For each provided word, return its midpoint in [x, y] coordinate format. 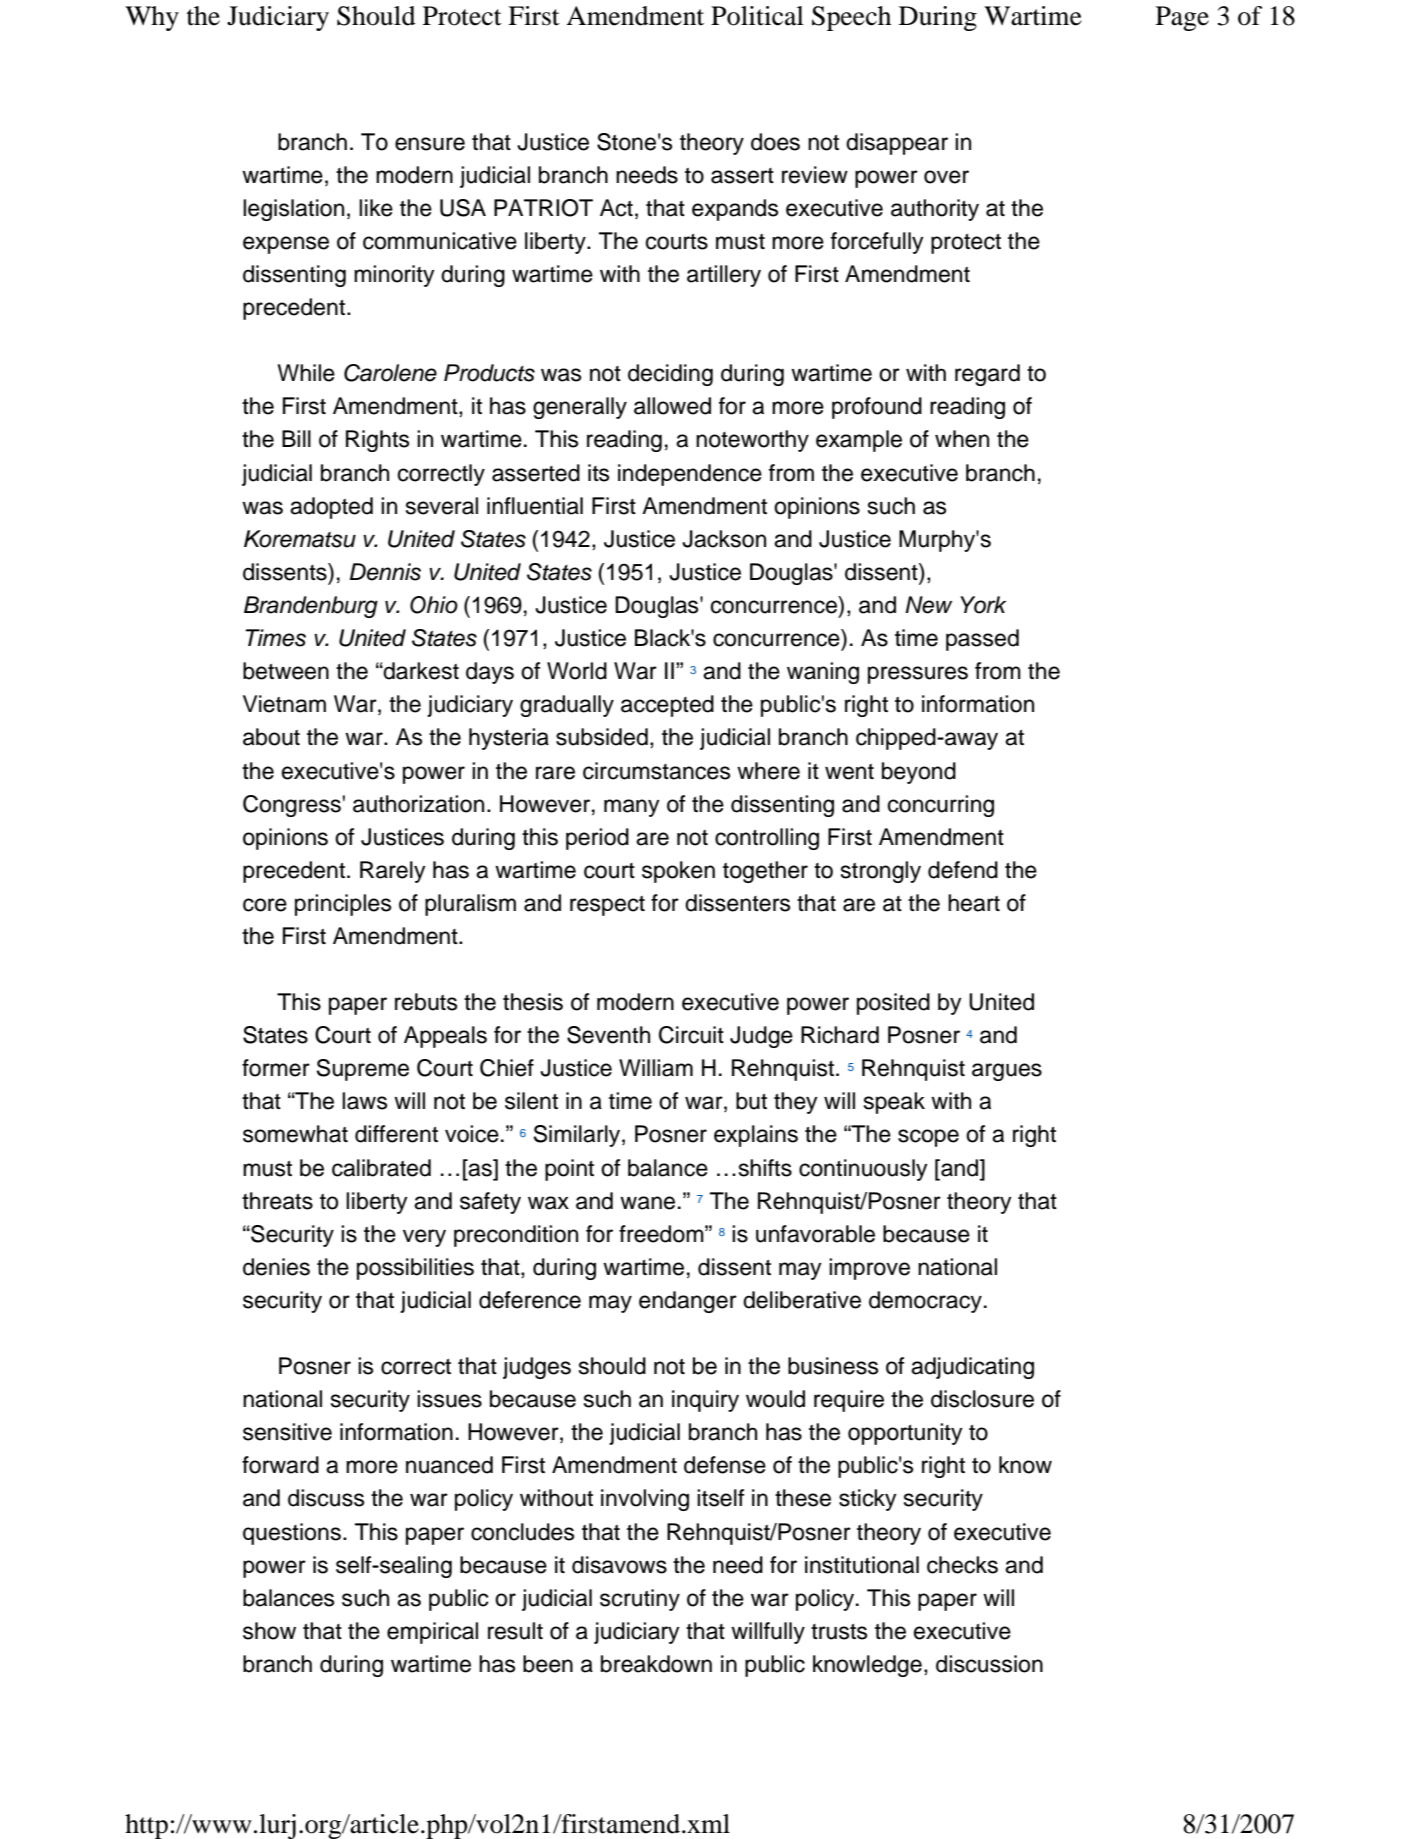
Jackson [724, 539]
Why [152, 18]
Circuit [691, 1035]
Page [1182, 18]
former [276, 1068]
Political [757, 16]
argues [1007, 1072]
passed [982, 640]
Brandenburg [311, 607]
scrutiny [640, 1600]
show [269, 1631]
